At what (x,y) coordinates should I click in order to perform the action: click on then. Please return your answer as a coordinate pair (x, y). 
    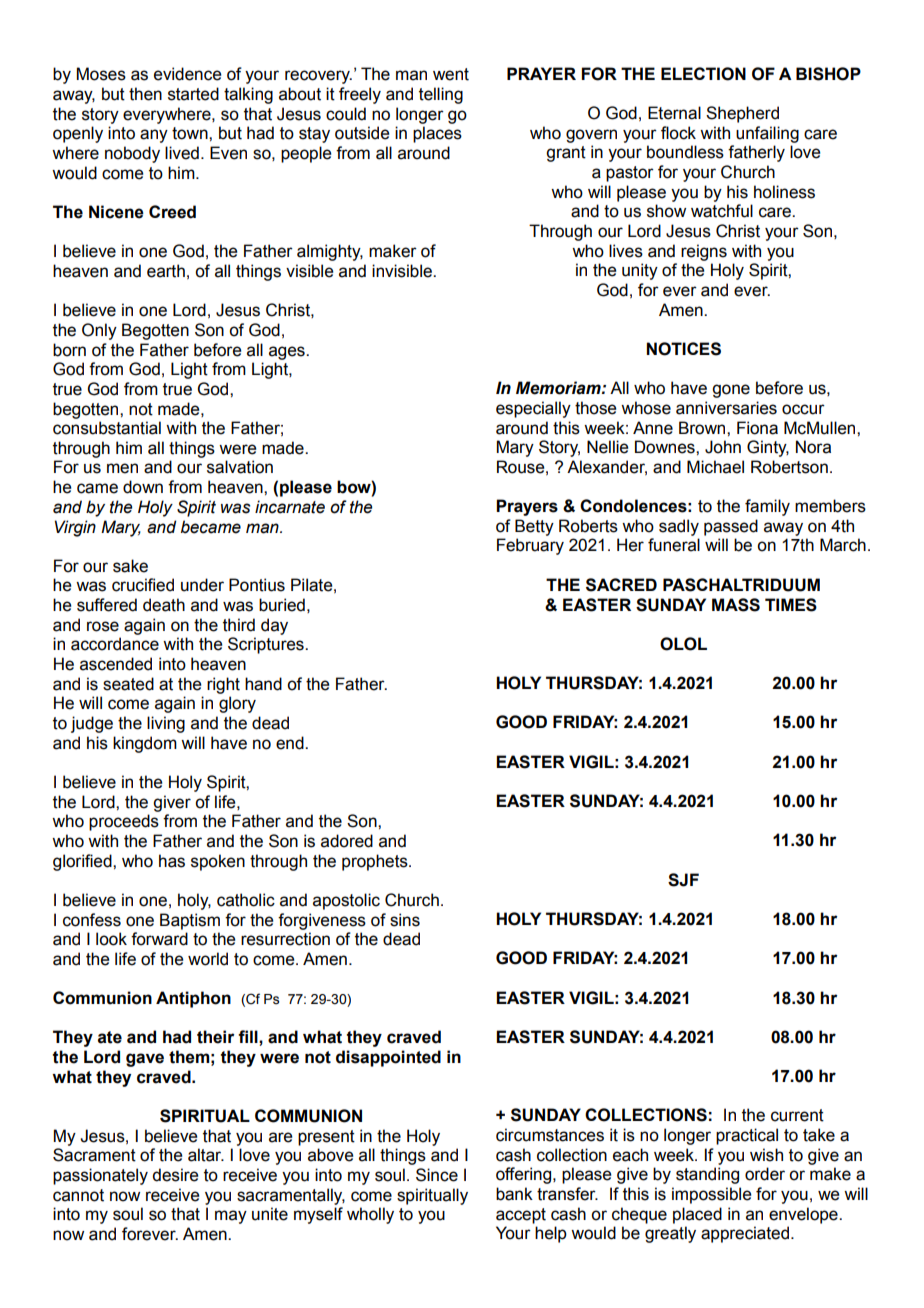
    Looking at the image, I should click on (145, 94).
